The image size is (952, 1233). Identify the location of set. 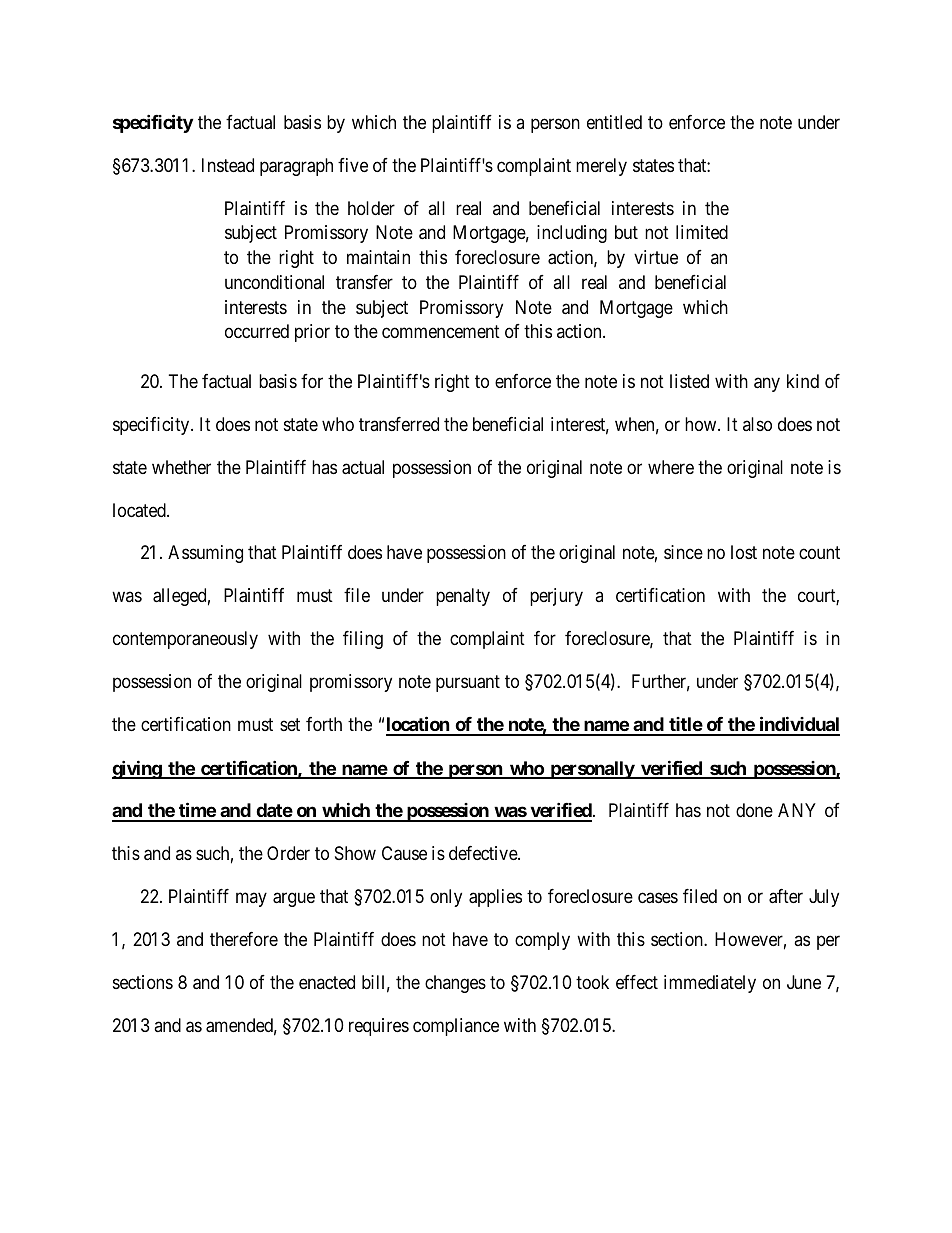
(290, 725).
